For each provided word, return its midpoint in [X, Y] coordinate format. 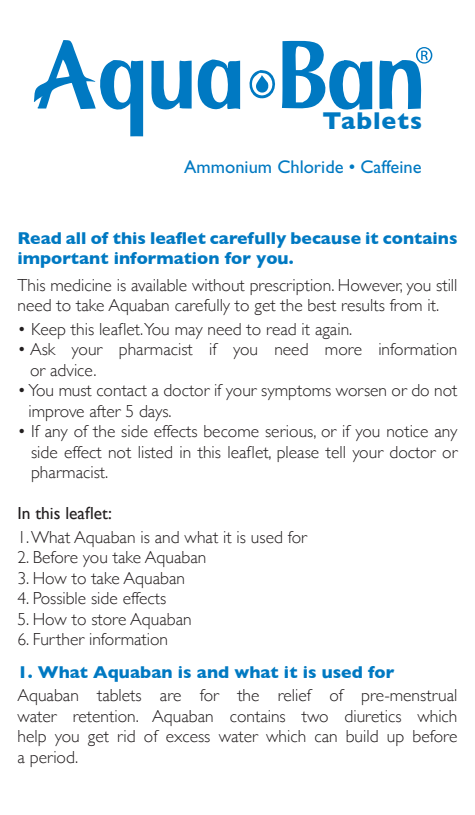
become [231, 431]
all [75, 238]
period [52, 759]
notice [407, 431]
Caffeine [391, 166]
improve [56, 413]
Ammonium [227, 166]
